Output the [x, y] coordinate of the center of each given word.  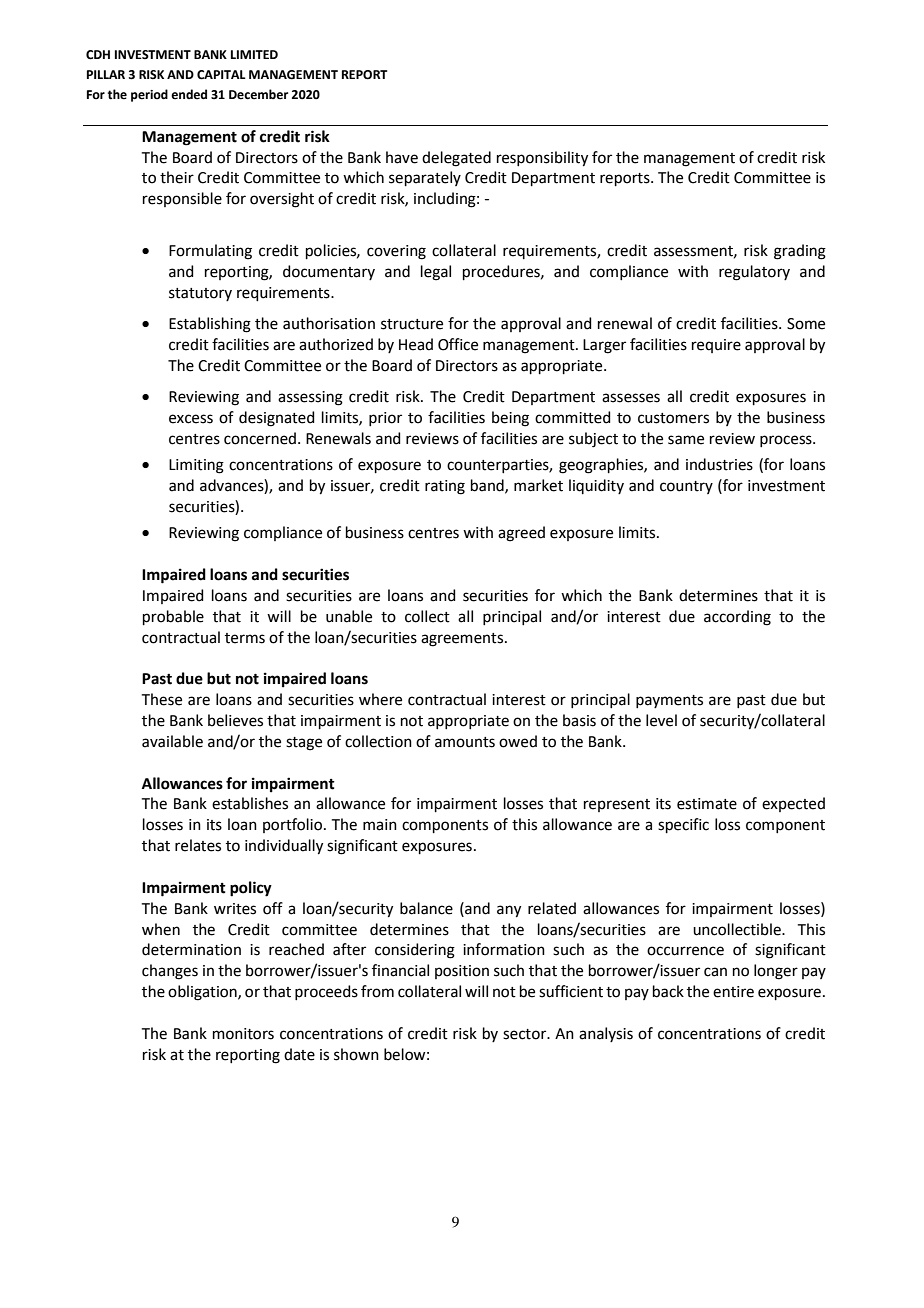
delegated [456, 159]
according [737, 618]
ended [189, 94]
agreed [521, 534]
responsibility [542, 159]
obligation [203, 993]
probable [173, 617]
